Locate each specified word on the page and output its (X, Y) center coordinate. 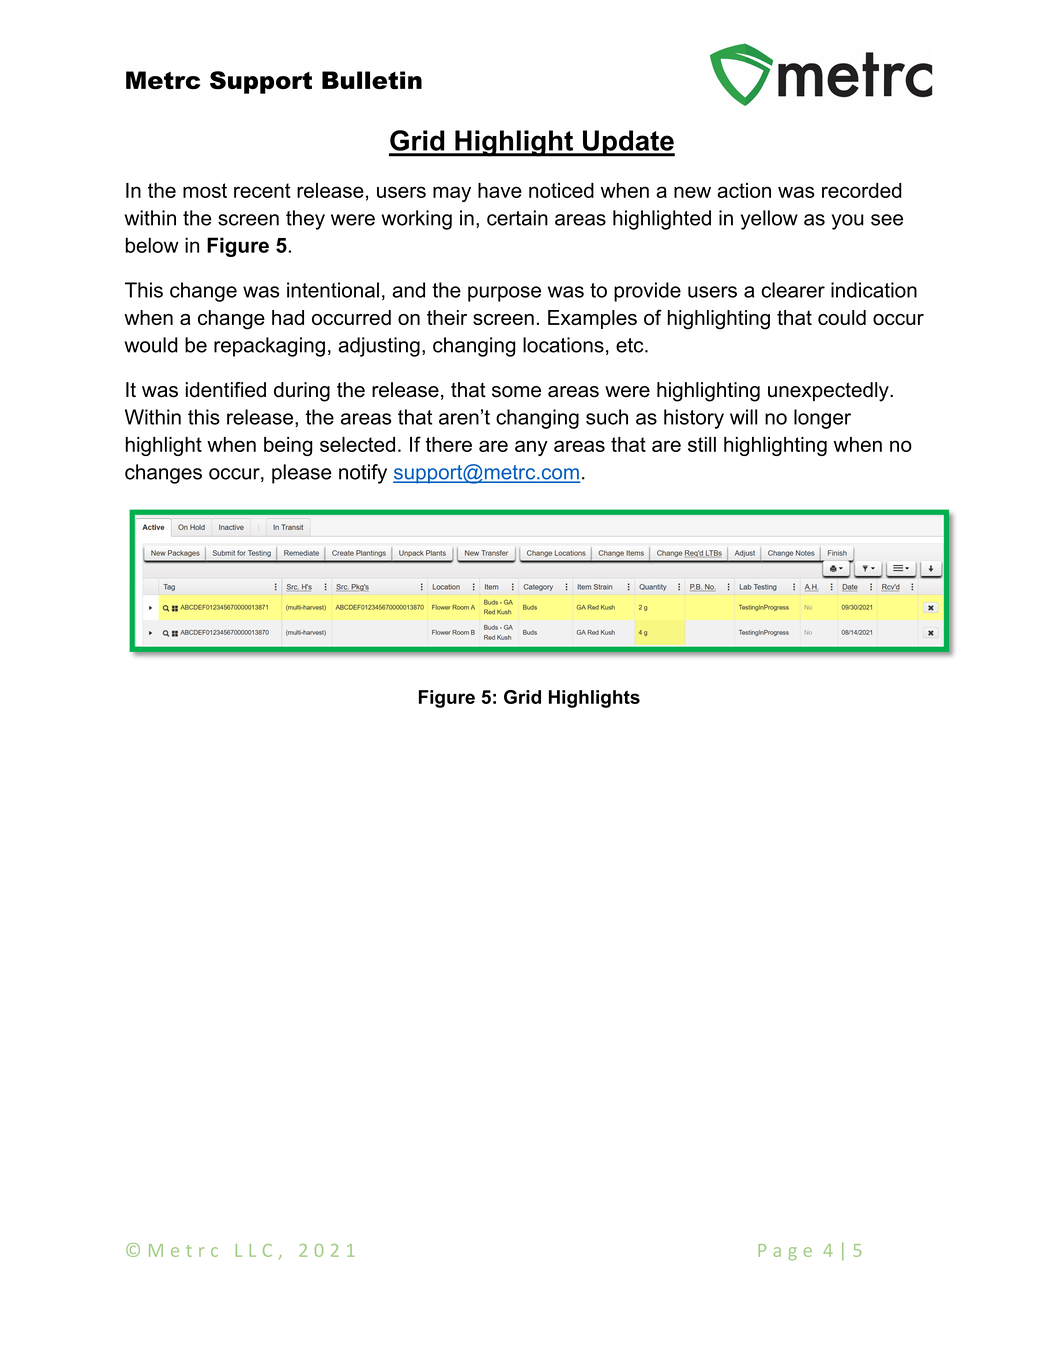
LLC (254, 1250)
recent (262, 190)
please (302, 474)
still (702, 444)
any (531, 448)
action (744, 190)
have (500, 190)
